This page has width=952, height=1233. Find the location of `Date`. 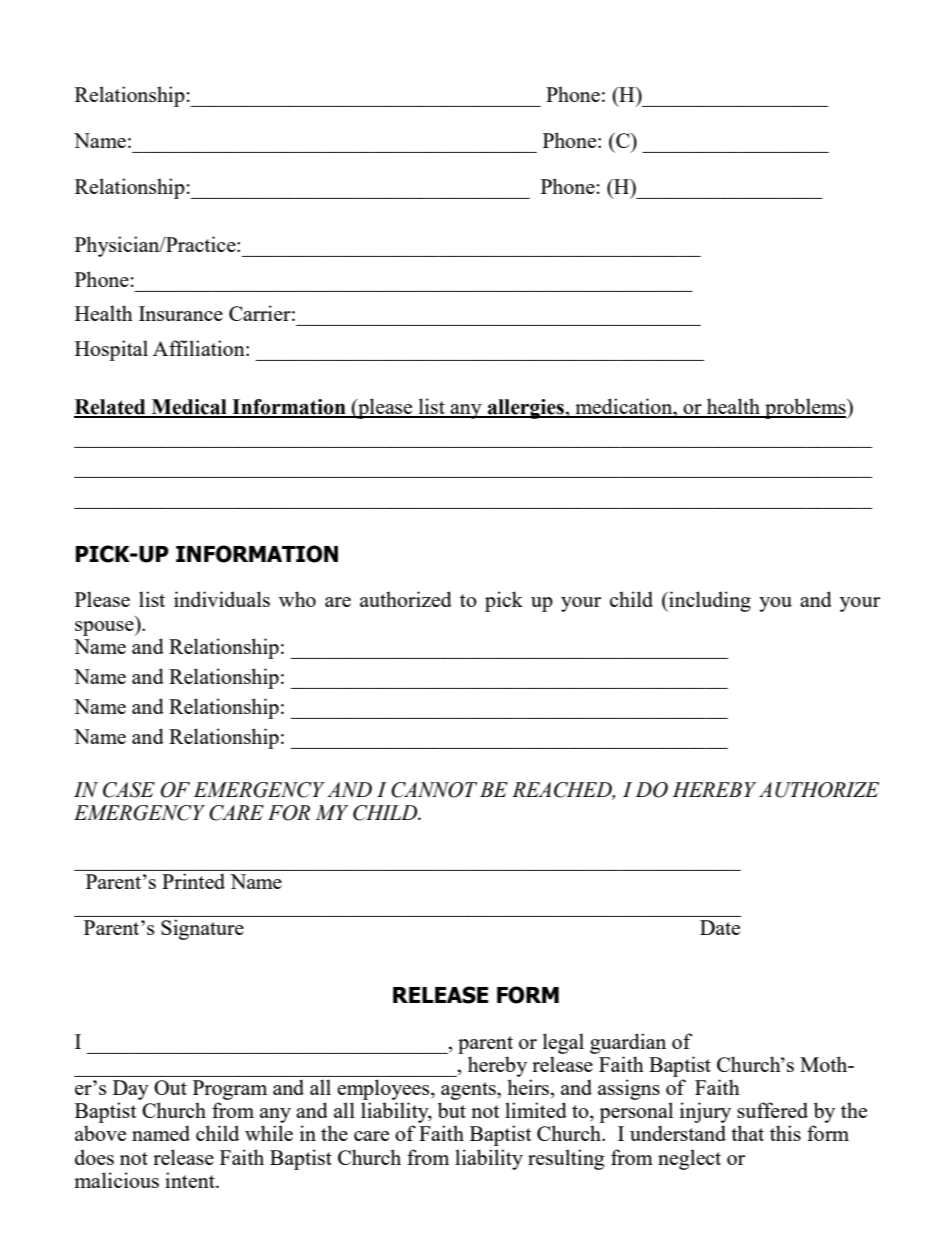

Date is located at coordinates (720, 927).
